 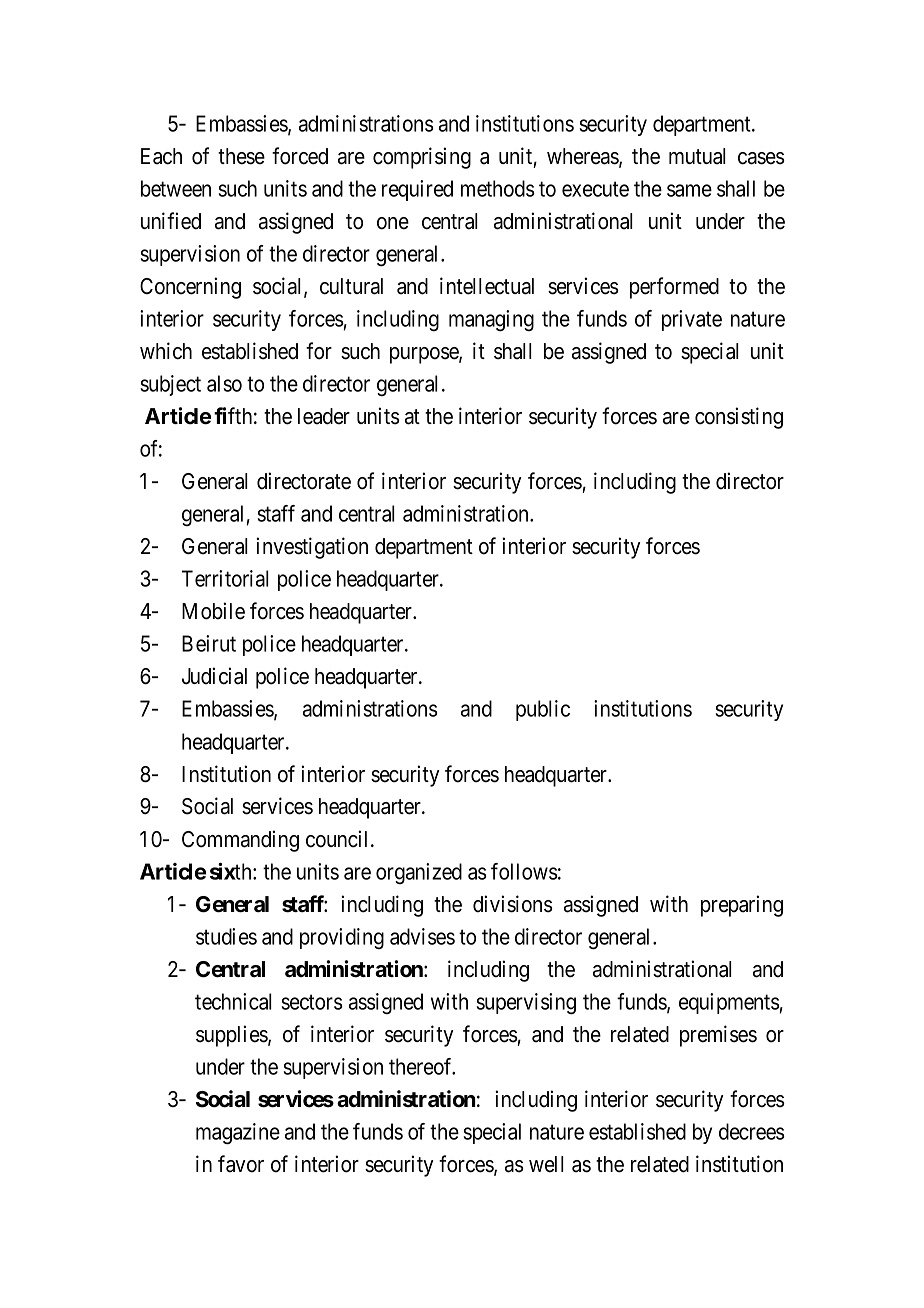 I want to click on these, so click(x=241, y=156).
